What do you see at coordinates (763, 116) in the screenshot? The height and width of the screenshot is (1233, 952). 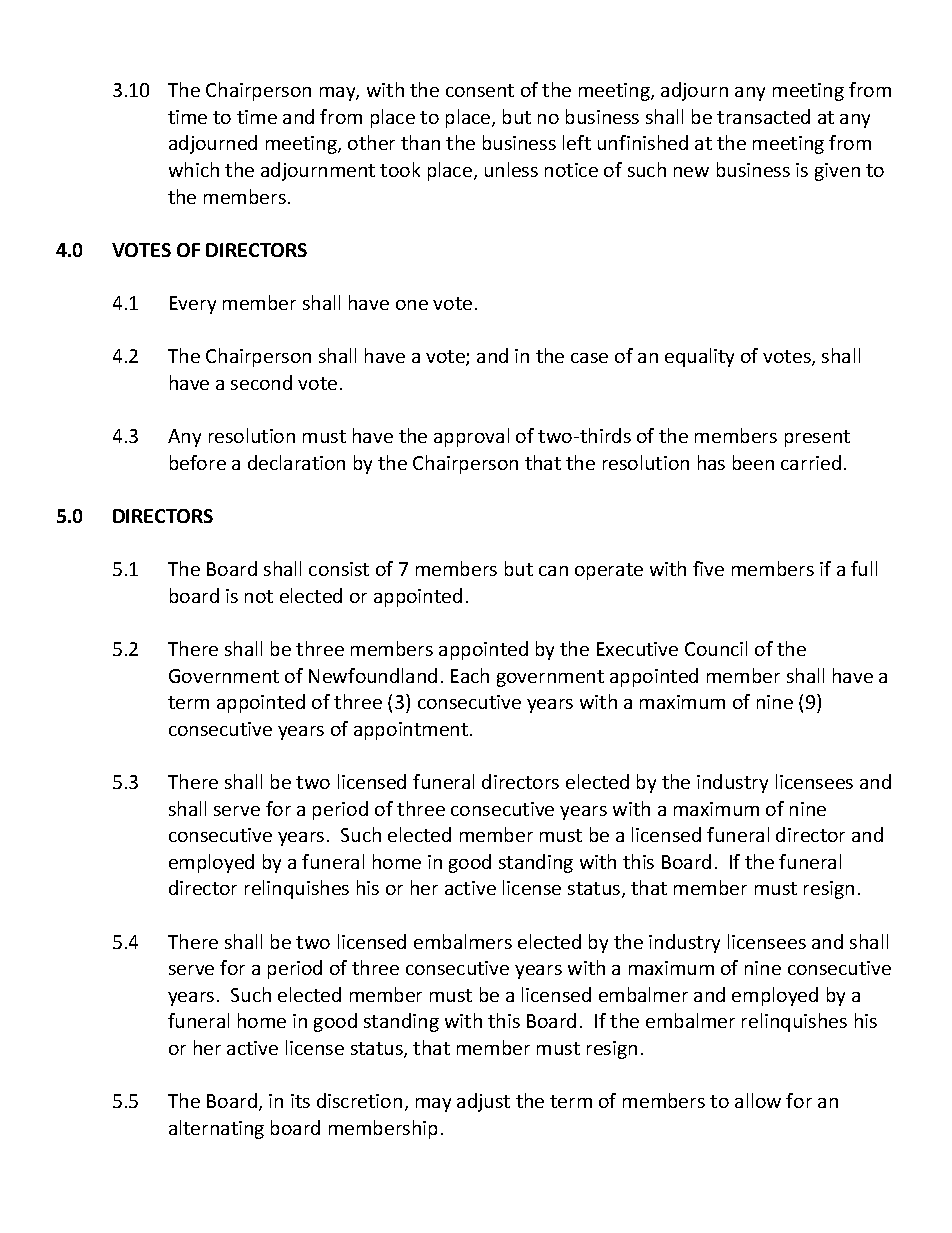 I see `transacted` at bounding box center [763, 116].
